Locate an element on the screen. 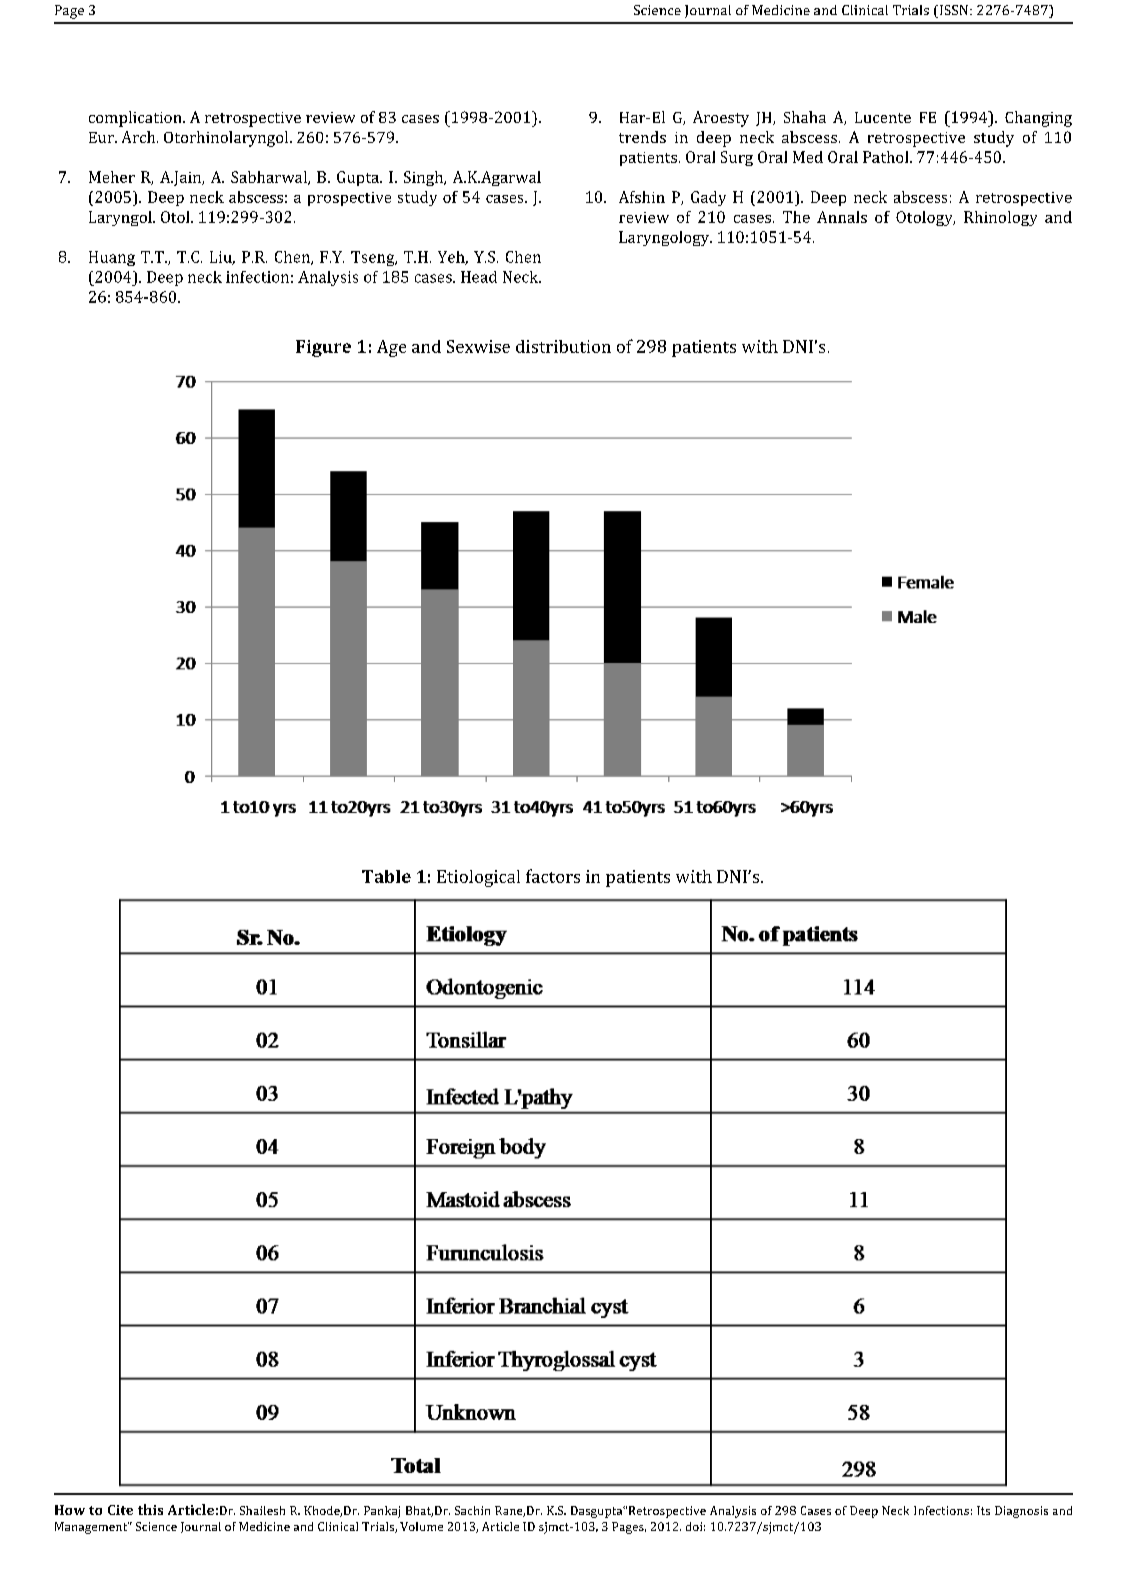  Sachin is located at coordinates (472, 1510).
